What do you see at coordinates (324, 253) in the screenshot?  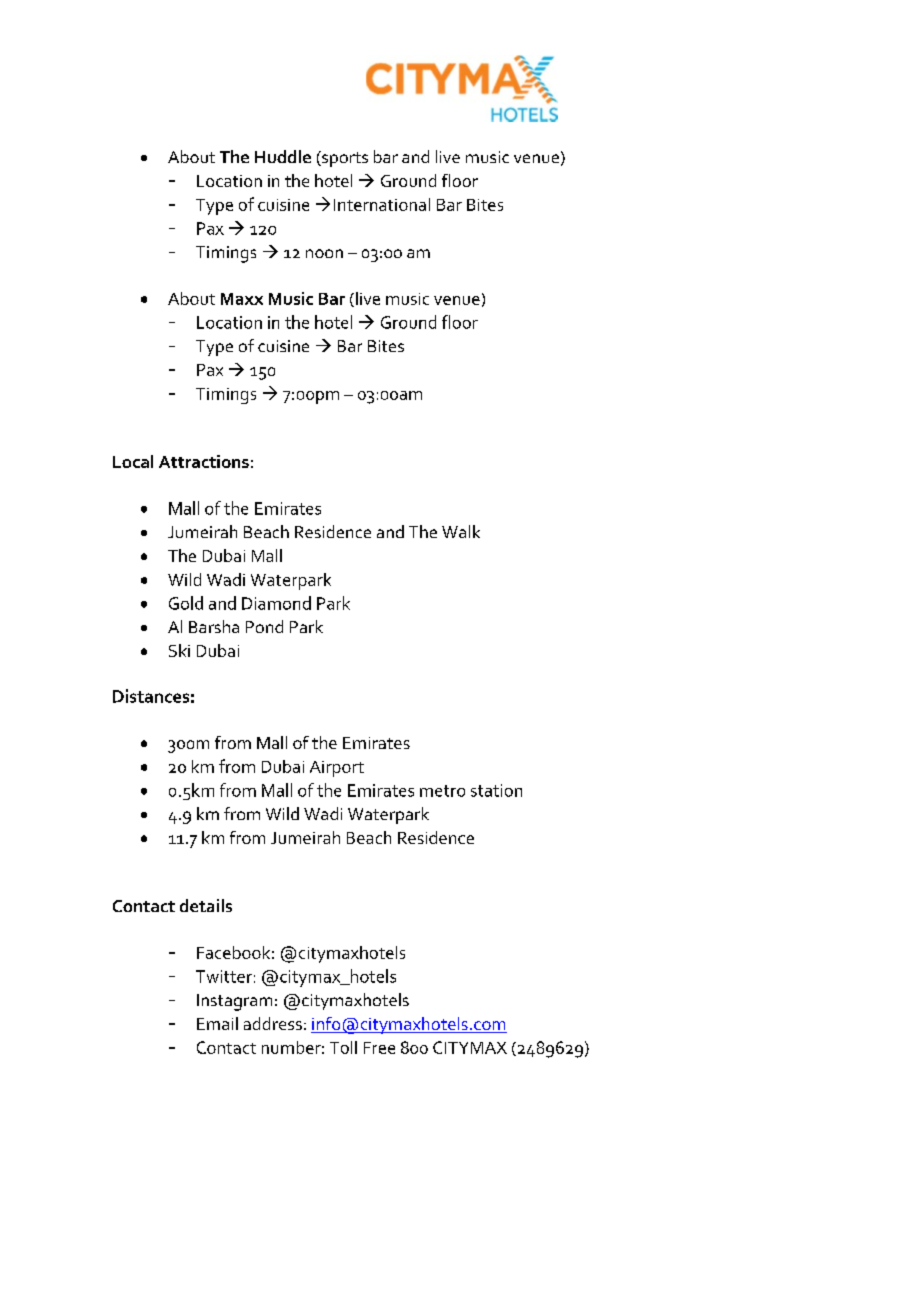 I see `noon` at bounding box center [324, 253].
